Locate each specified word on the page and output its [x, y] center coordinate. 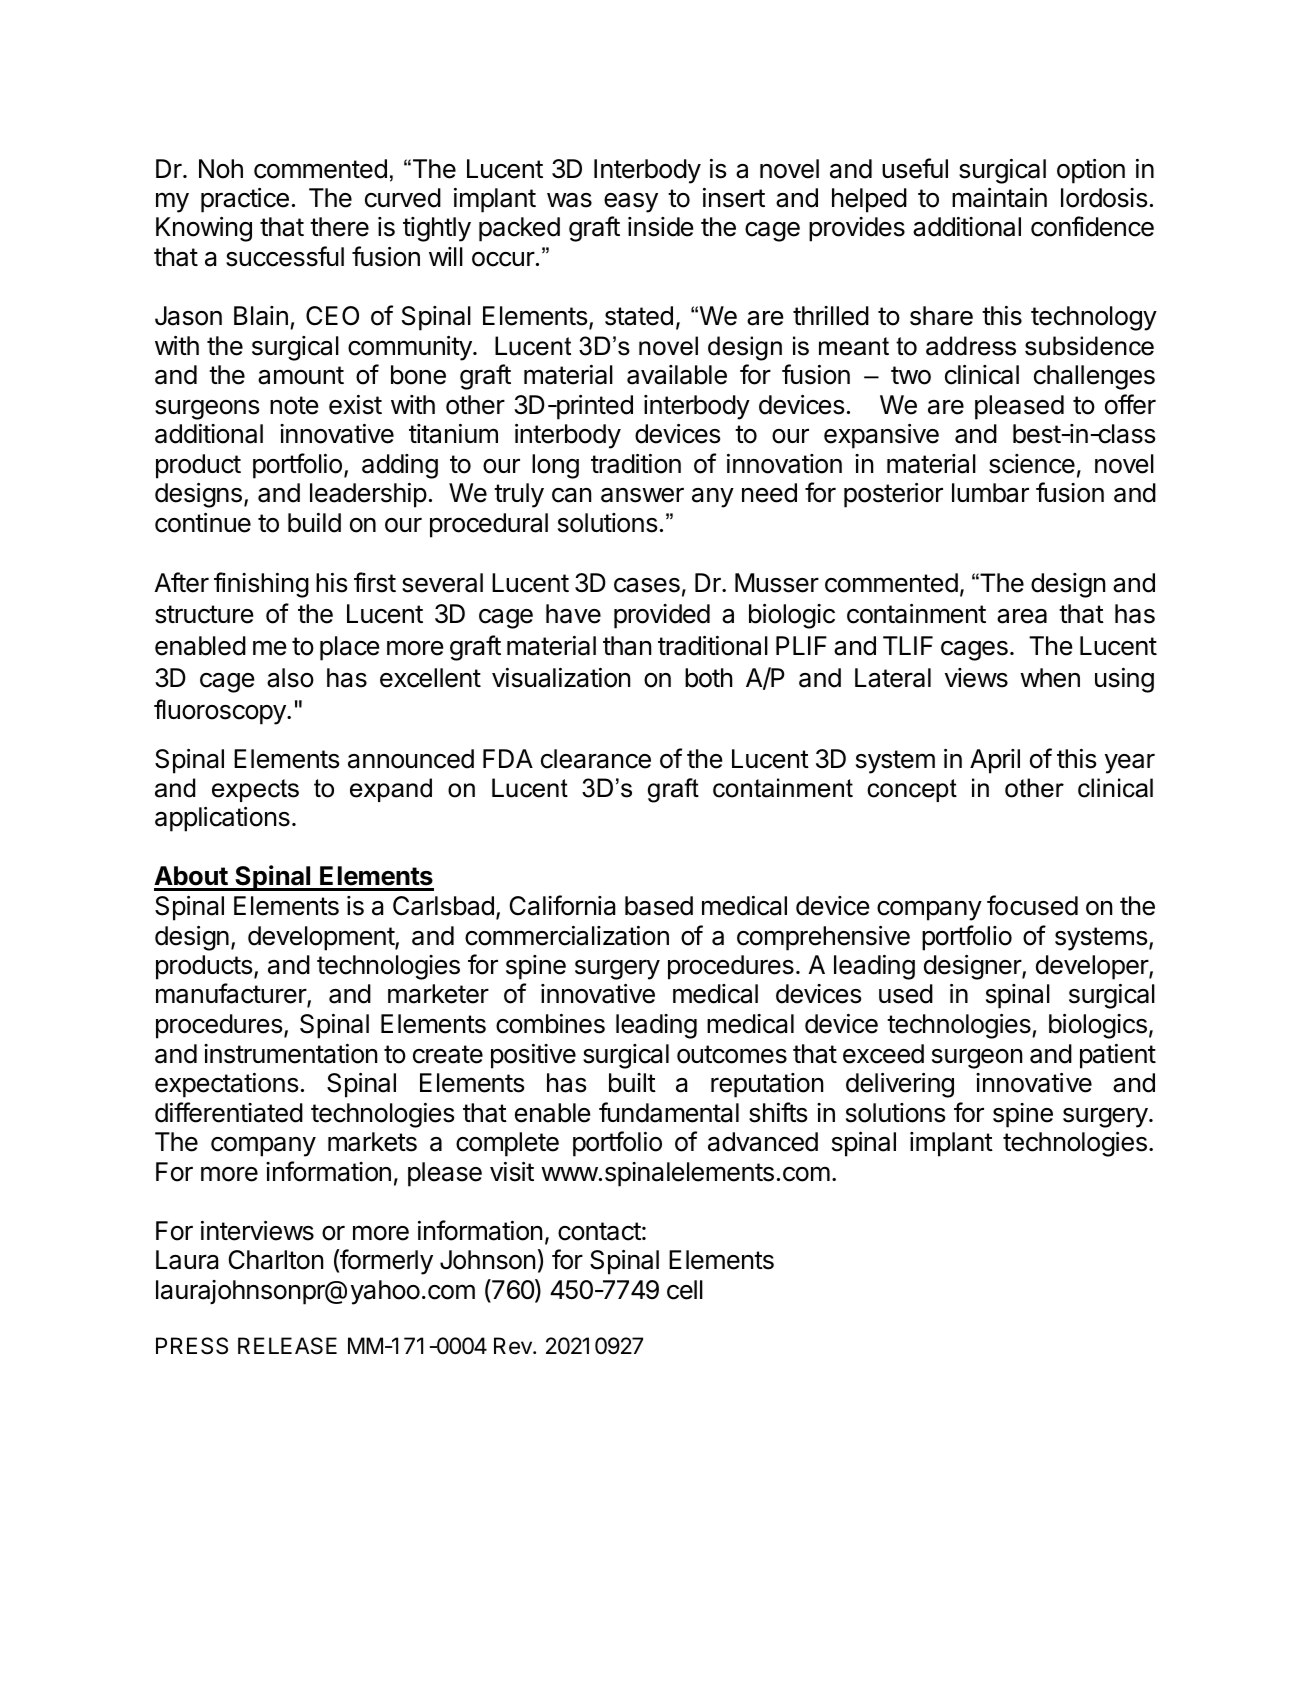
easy [631, 203]
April [995, 761]
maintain [999, 198]
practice [245, 200]
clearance [596, 759]
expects [255, 790]
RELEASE [287, 1346]
